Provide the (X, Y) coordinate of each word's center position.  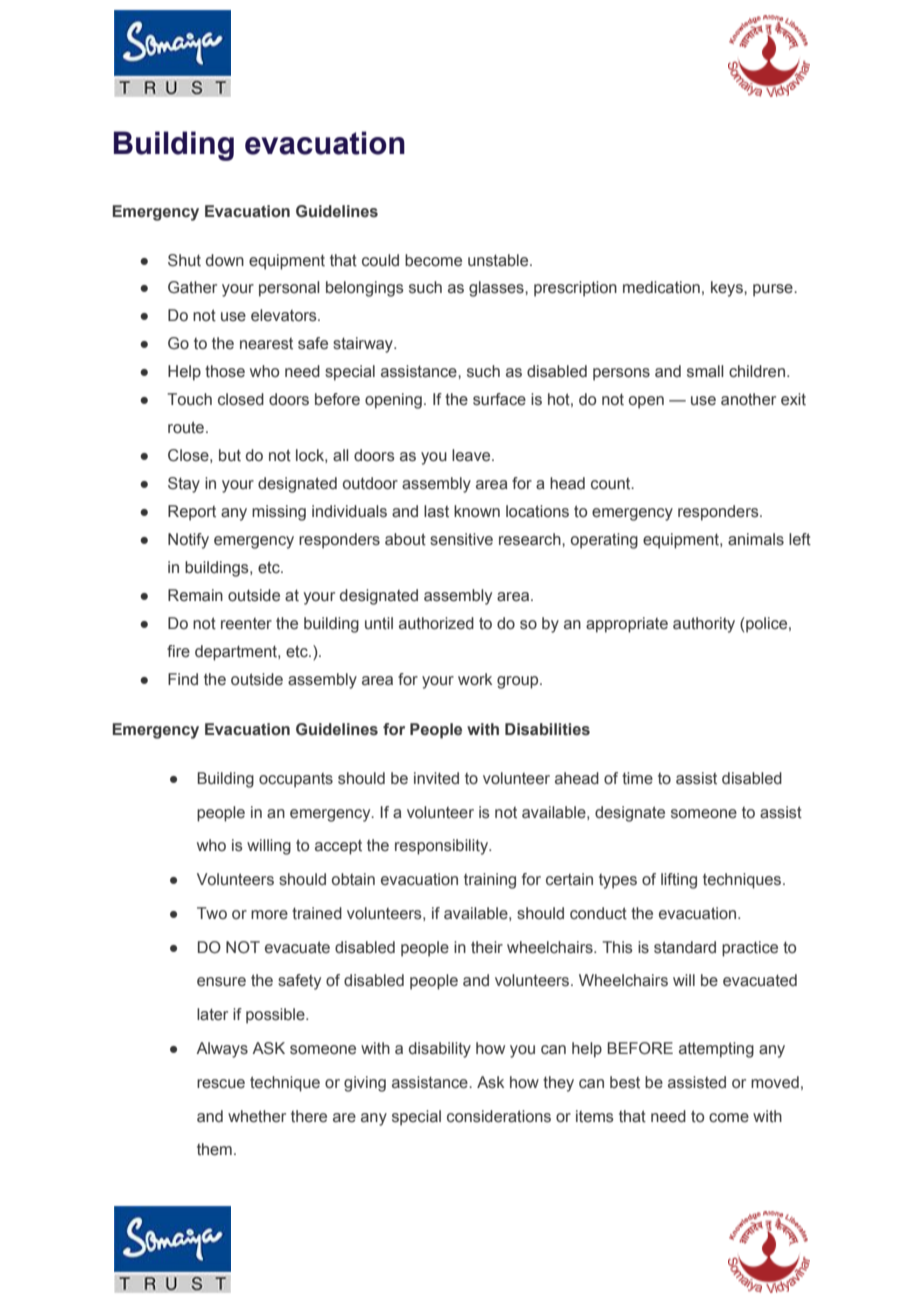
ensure (221, 982)
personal (289, 289)
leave (472, 455)
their (487, 947)
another (748, 399)
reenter (246, 624)
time (637, 778)
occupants (296, 780)
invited (436, 778)
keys (728, 289)
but (230, 455)
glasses (497, 289)
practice (750, 949)
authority (704, 625)
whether (257, 1116)
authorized (436, 623)
